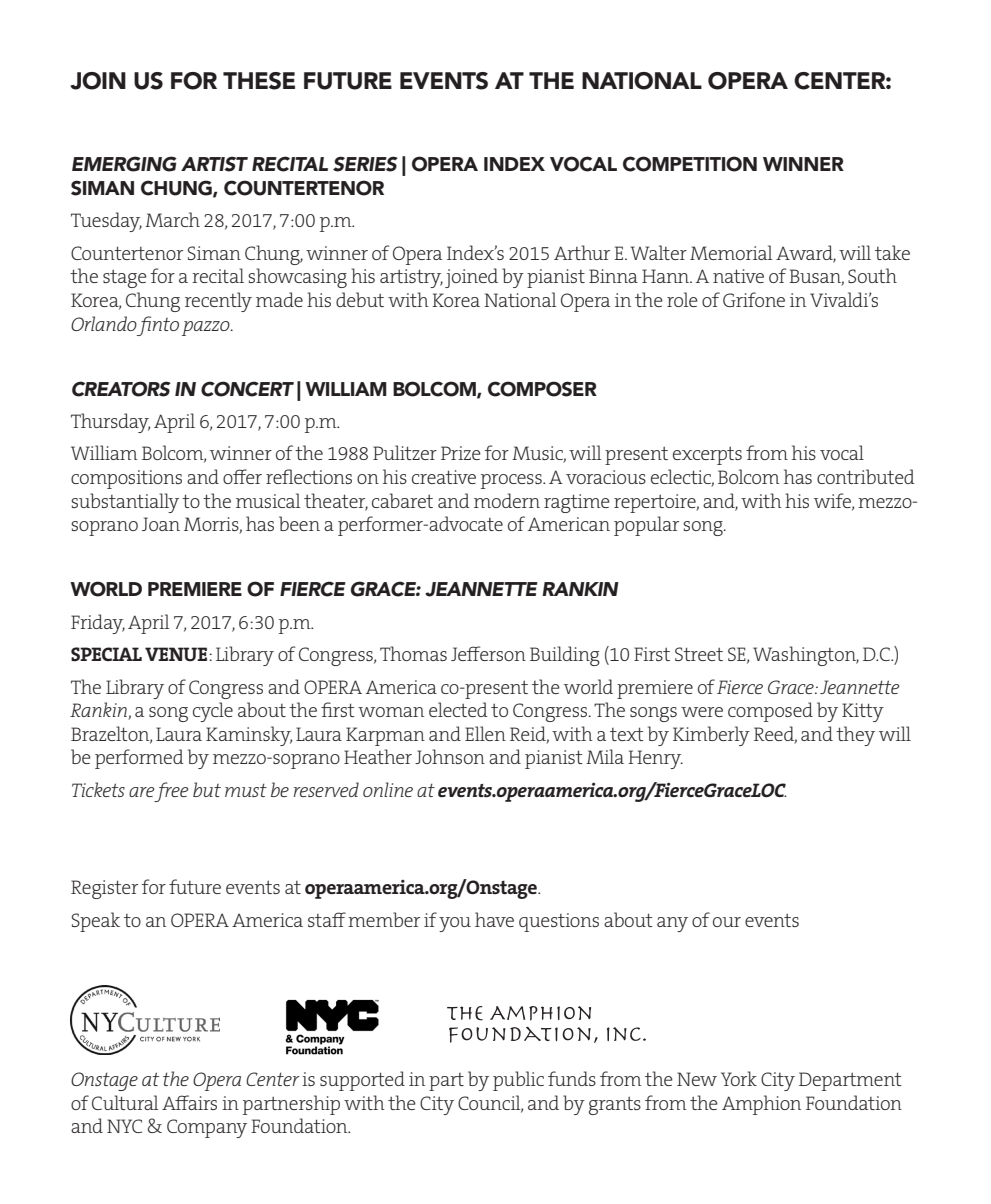  What do you see at coordinates (365, 164) in the document?
I see `SERIES` at bounding box center [365, 164].
